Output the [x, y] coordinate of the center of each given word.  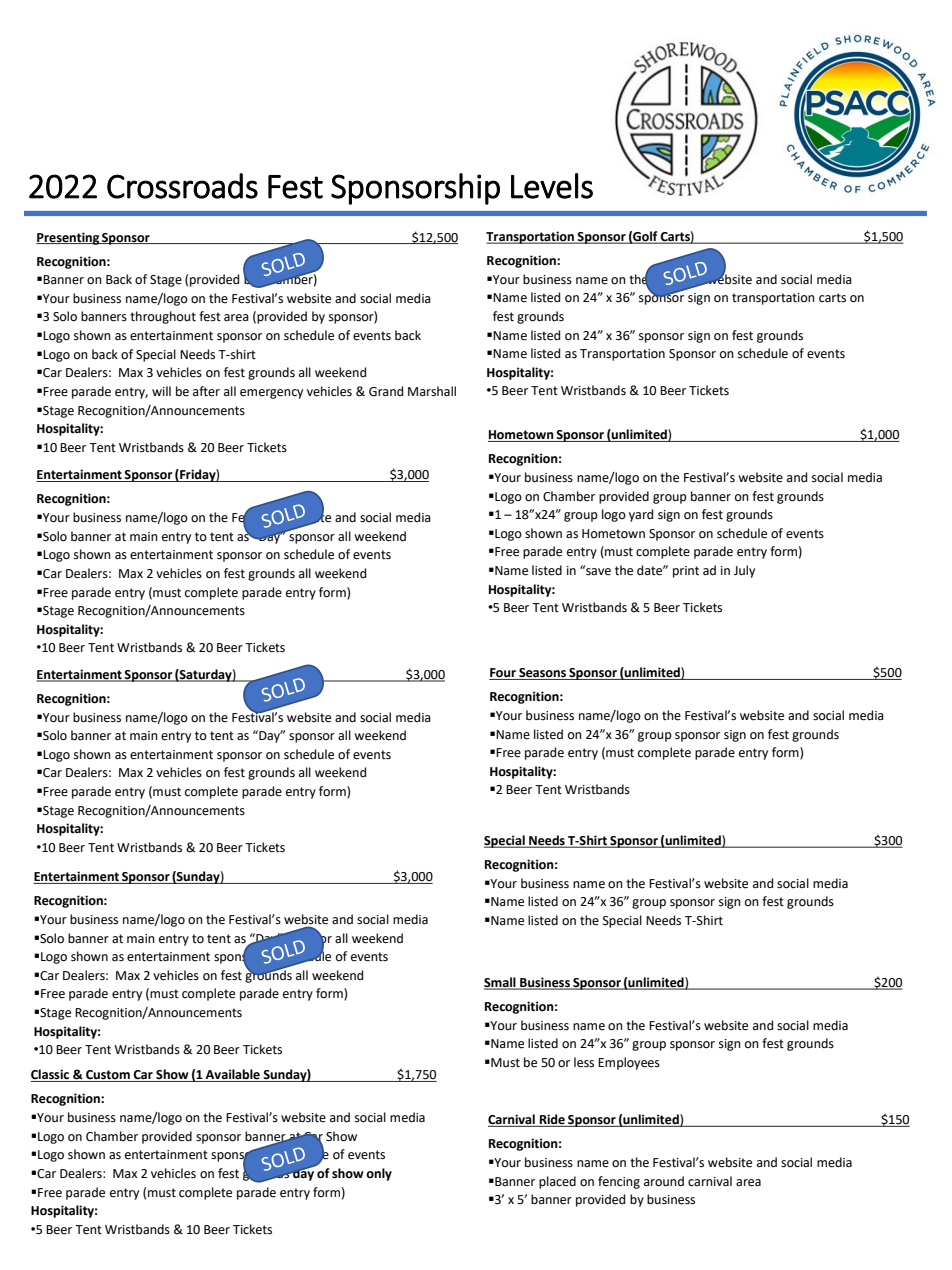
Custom [108, 1076]
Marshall [432, 391]
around [664, 1181]
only [379, 1174]
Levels [552, 186]
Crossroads [182, 186]
